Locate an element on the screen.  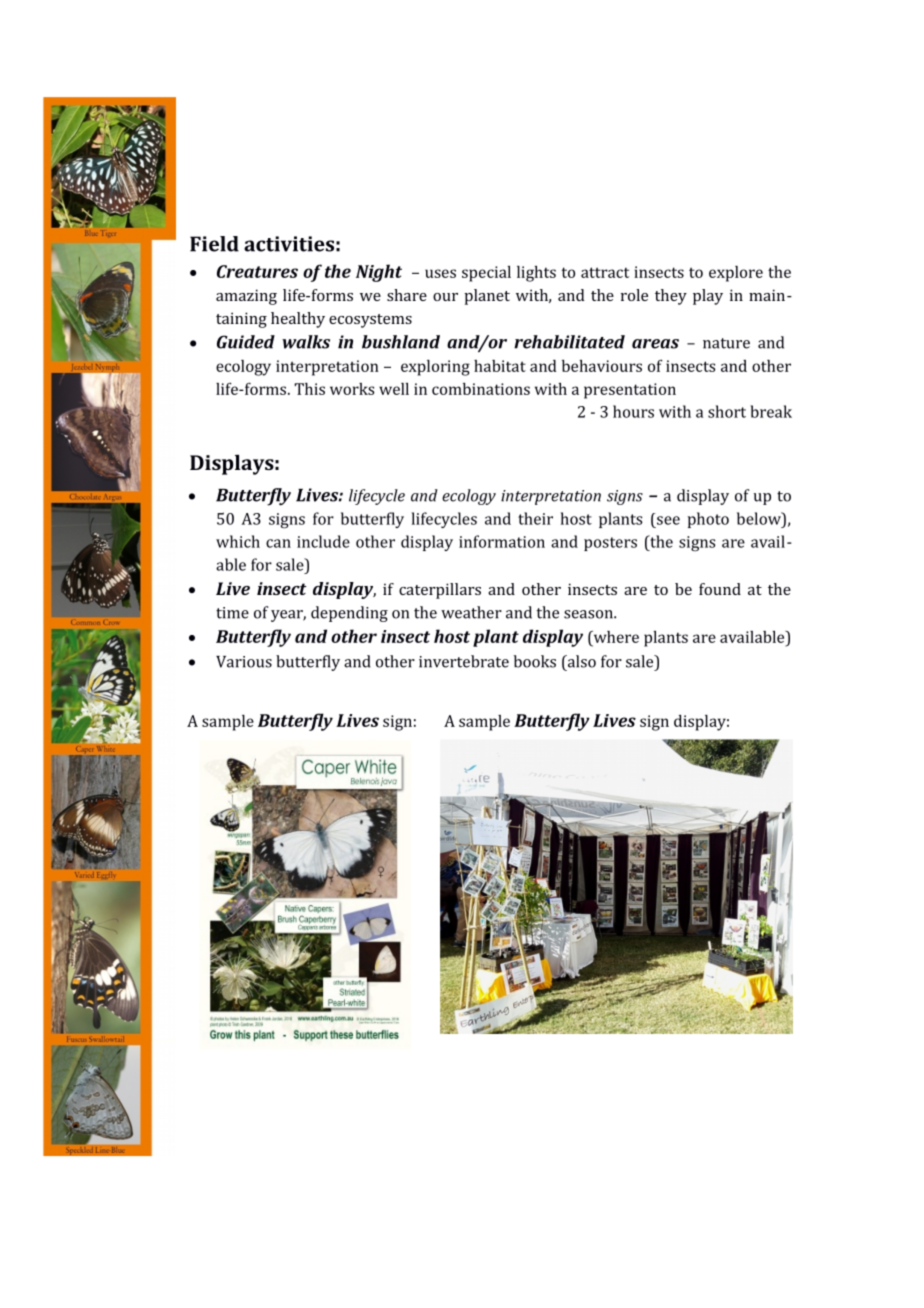
invertebrate is located at coordinates (464, 661).
